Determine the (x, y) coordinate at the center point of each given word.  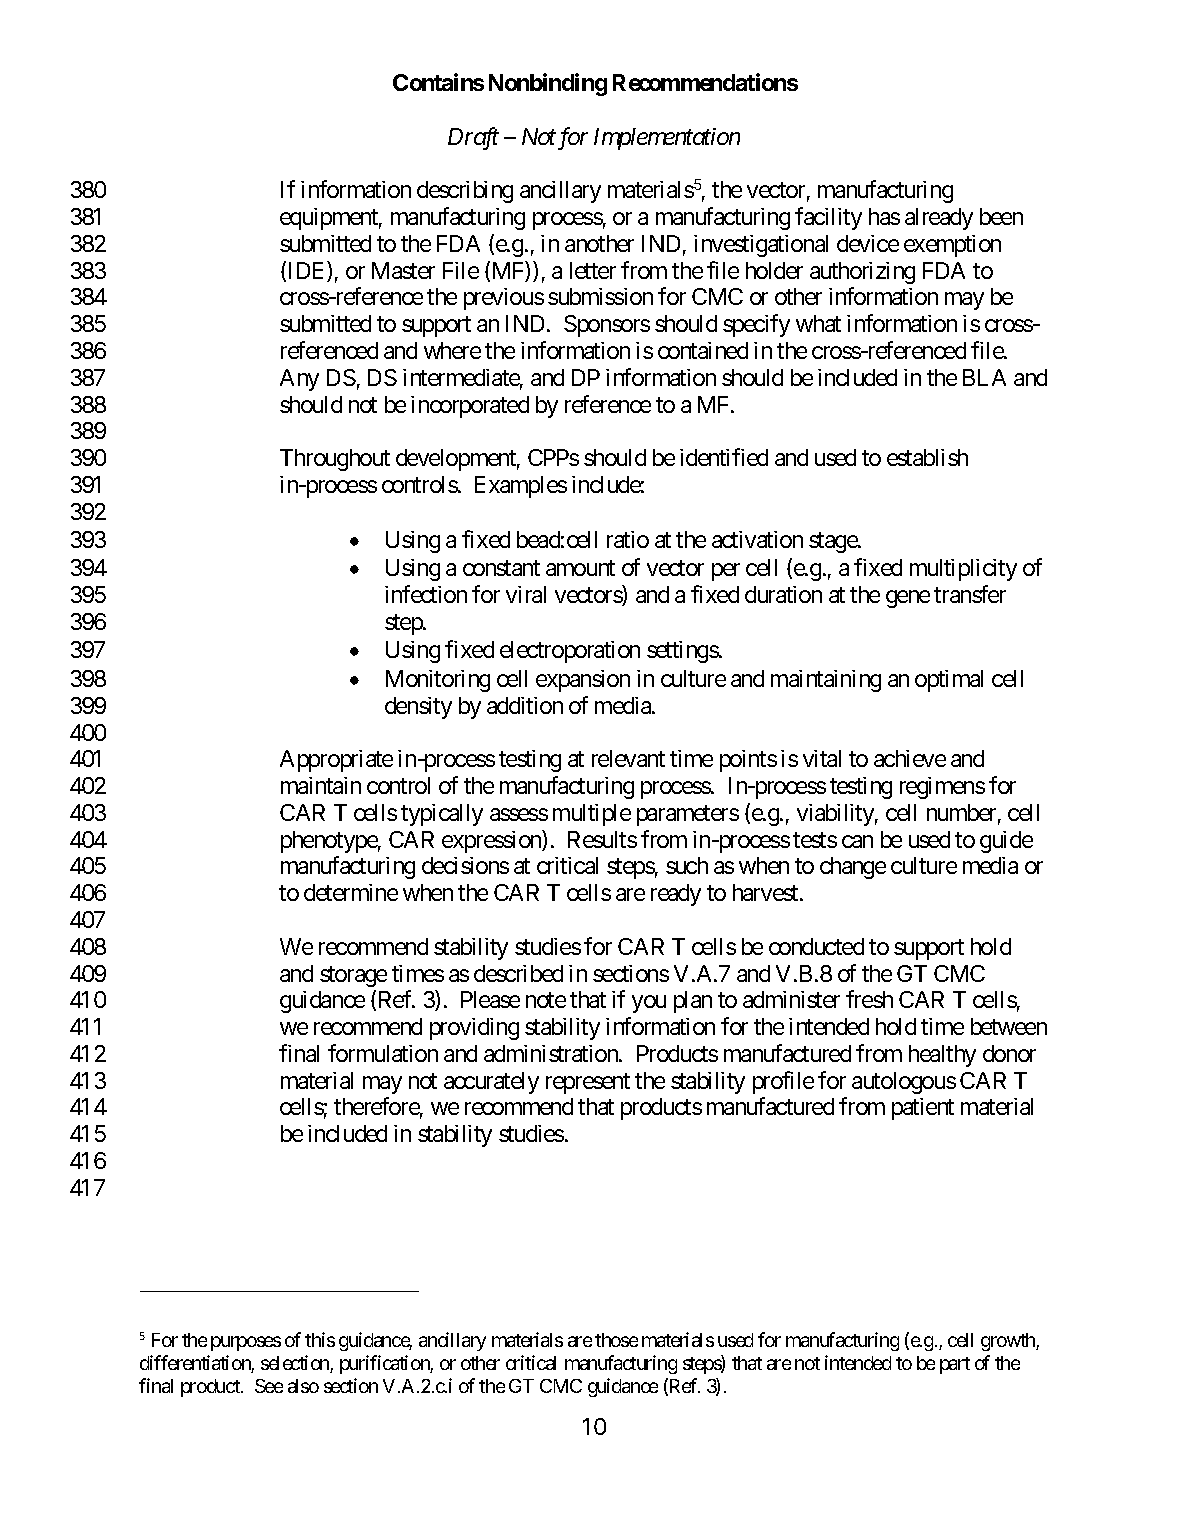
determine (351, 892)
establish (927, 457)
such (687, 865)
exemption (952, 246)
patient (923, 1109)
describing (465, 192)
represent (588, 1083)
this (320, 1339)
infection (426, 594)
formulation (383, 1053)
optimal (949, 681)
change (853, 868)
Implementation (667, 139)
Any (299, 380)
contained (703, 350)
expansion (583, 681)
